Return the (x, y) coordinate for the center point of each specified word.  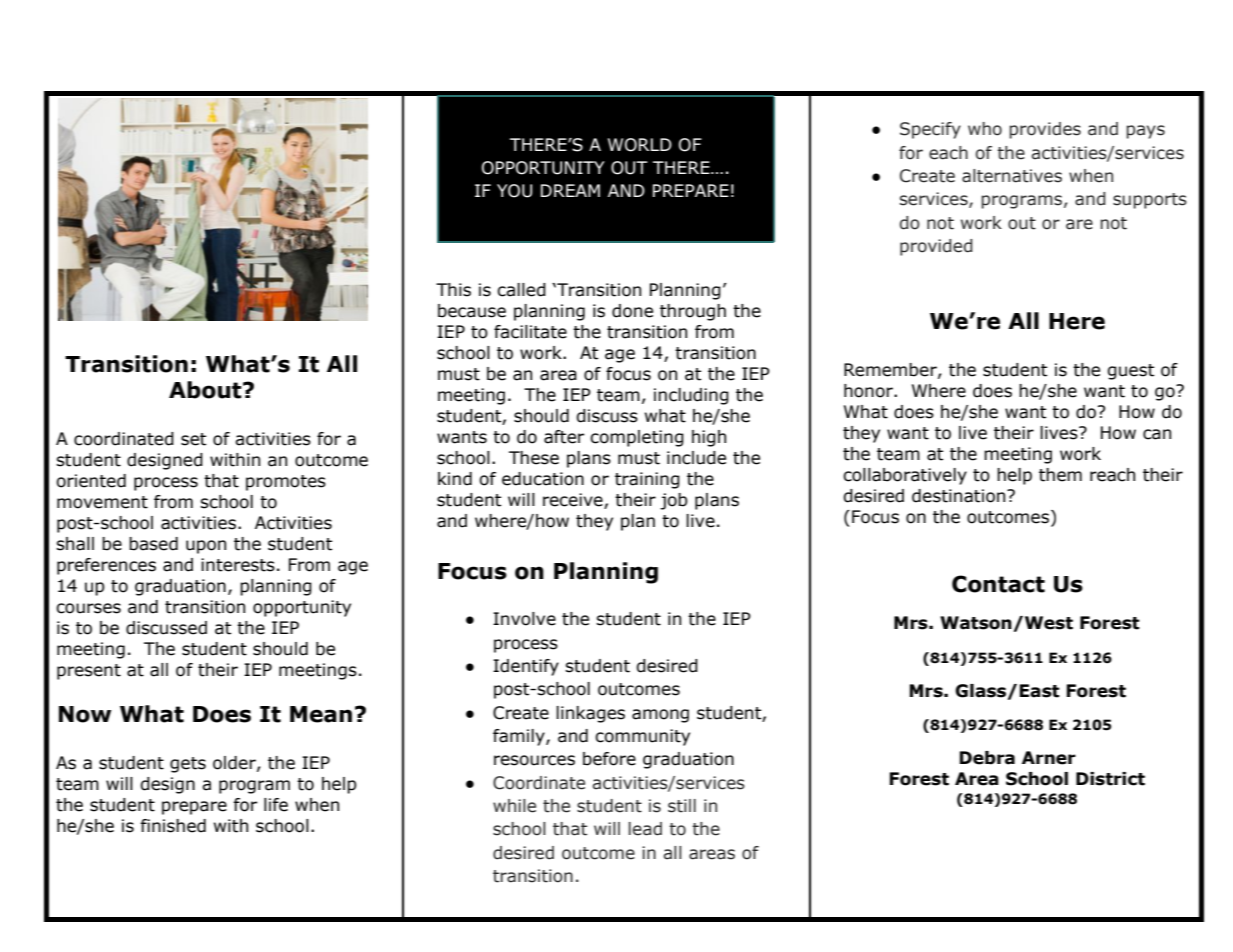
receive (574, 501)
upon (206, 547)
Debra (987, 758)
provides (1045, 130)
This (453, 290)
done (632, 311)
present (89, 672)
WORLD (640, 145)
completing (637, 438)
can (1157, 434)
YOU (514, 191)
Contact (998, 584)
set (193, 439)
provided (936, 247)
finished (173, 826)
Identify (526, 667)
